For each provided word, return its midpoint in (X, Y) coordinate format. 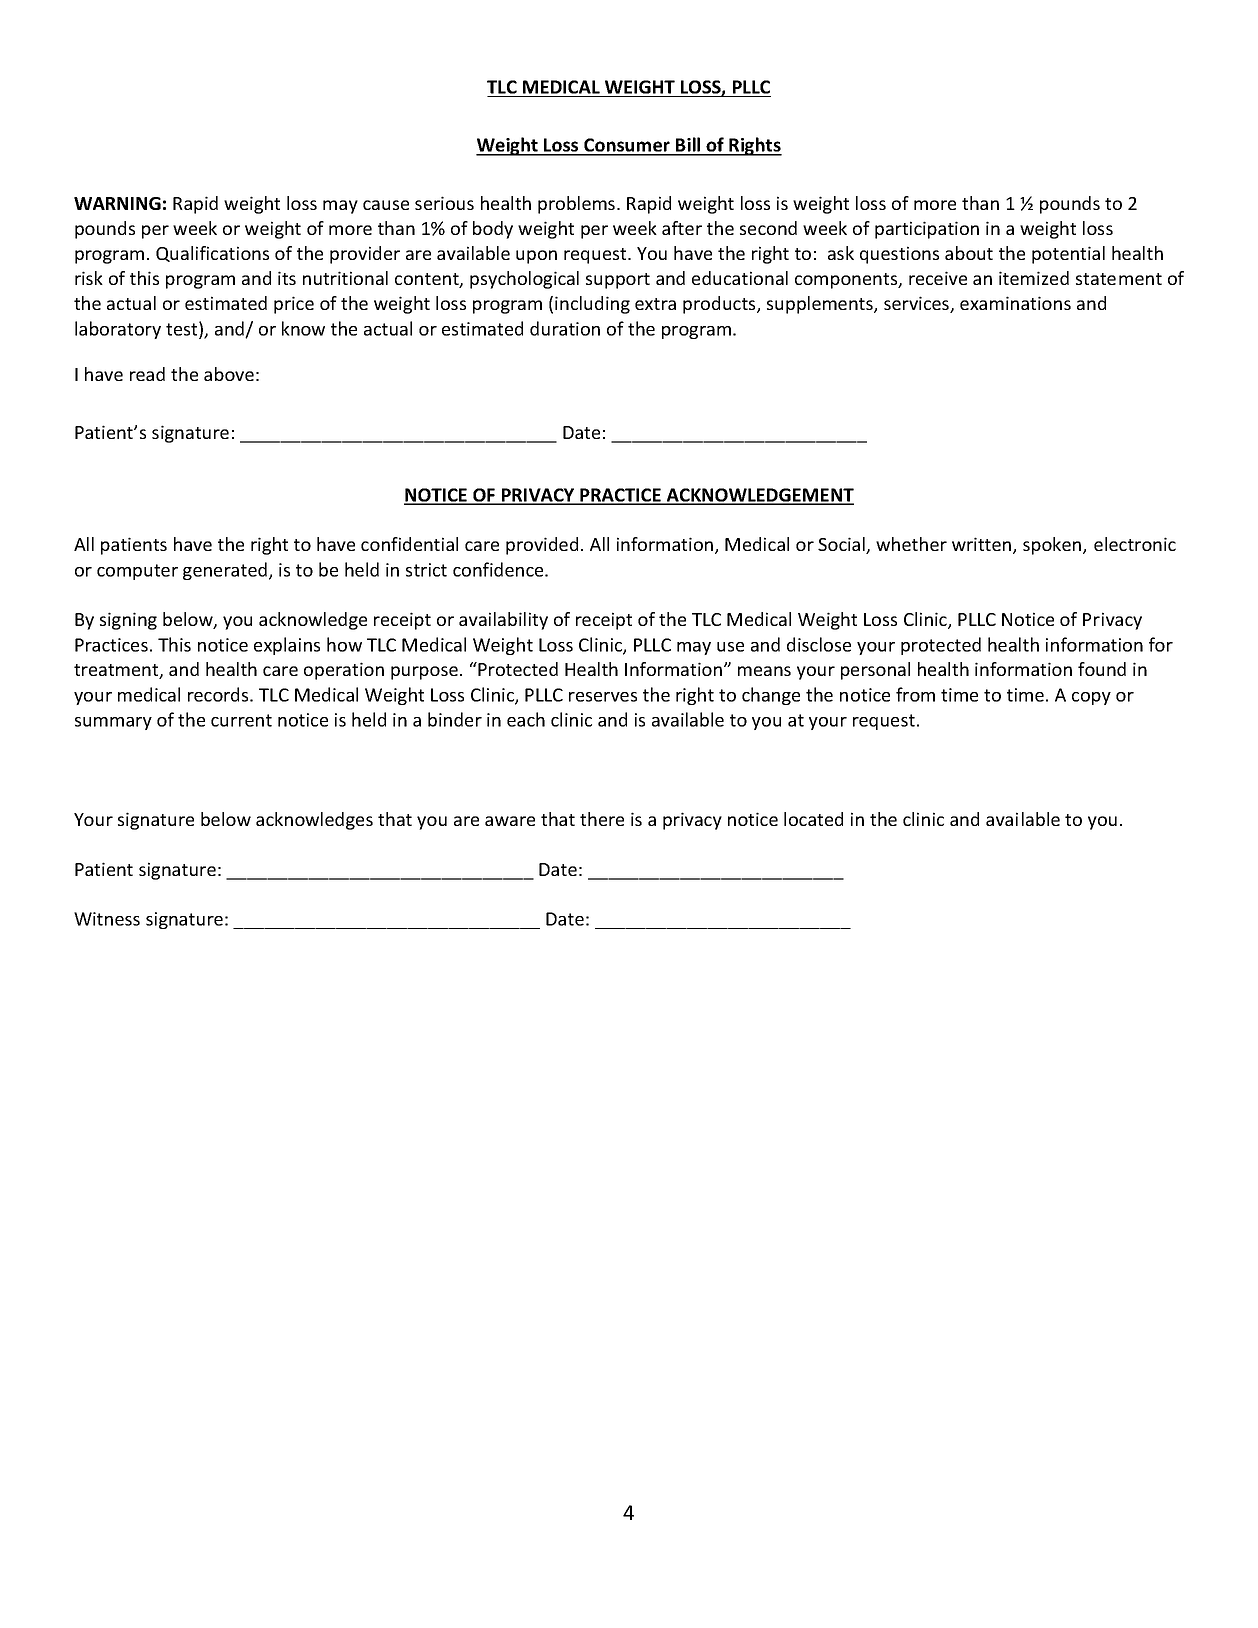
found (1102, 669)
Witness (107, 919)
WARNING (117, 203)
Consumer (627, 146)
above (229, 374)
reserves (603, 697)
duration (565, 328)
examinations (1015, 303)
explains (287, 646)
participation (927, 230)
